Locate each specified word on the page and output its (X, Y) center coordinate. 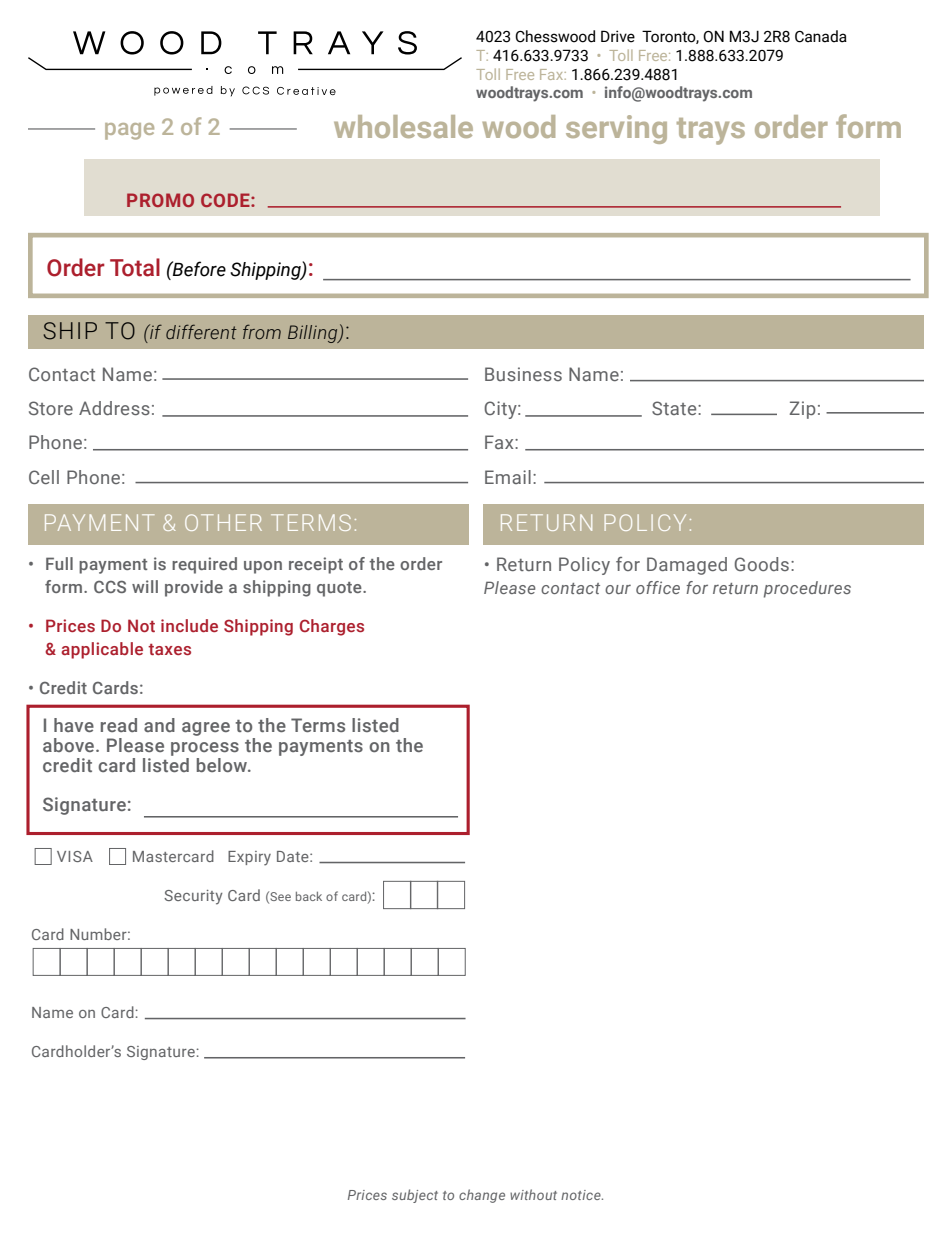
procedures (807, 589)
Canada (821, 36)
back (309, 896)
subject (415, 1196)
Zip (803, 410)
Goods (762, 564)
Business (523, 374)
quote (340, 589)
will (145, 586)
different (201, 332)
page (129, 131)
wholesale (403, 126)
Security (193, 897)
